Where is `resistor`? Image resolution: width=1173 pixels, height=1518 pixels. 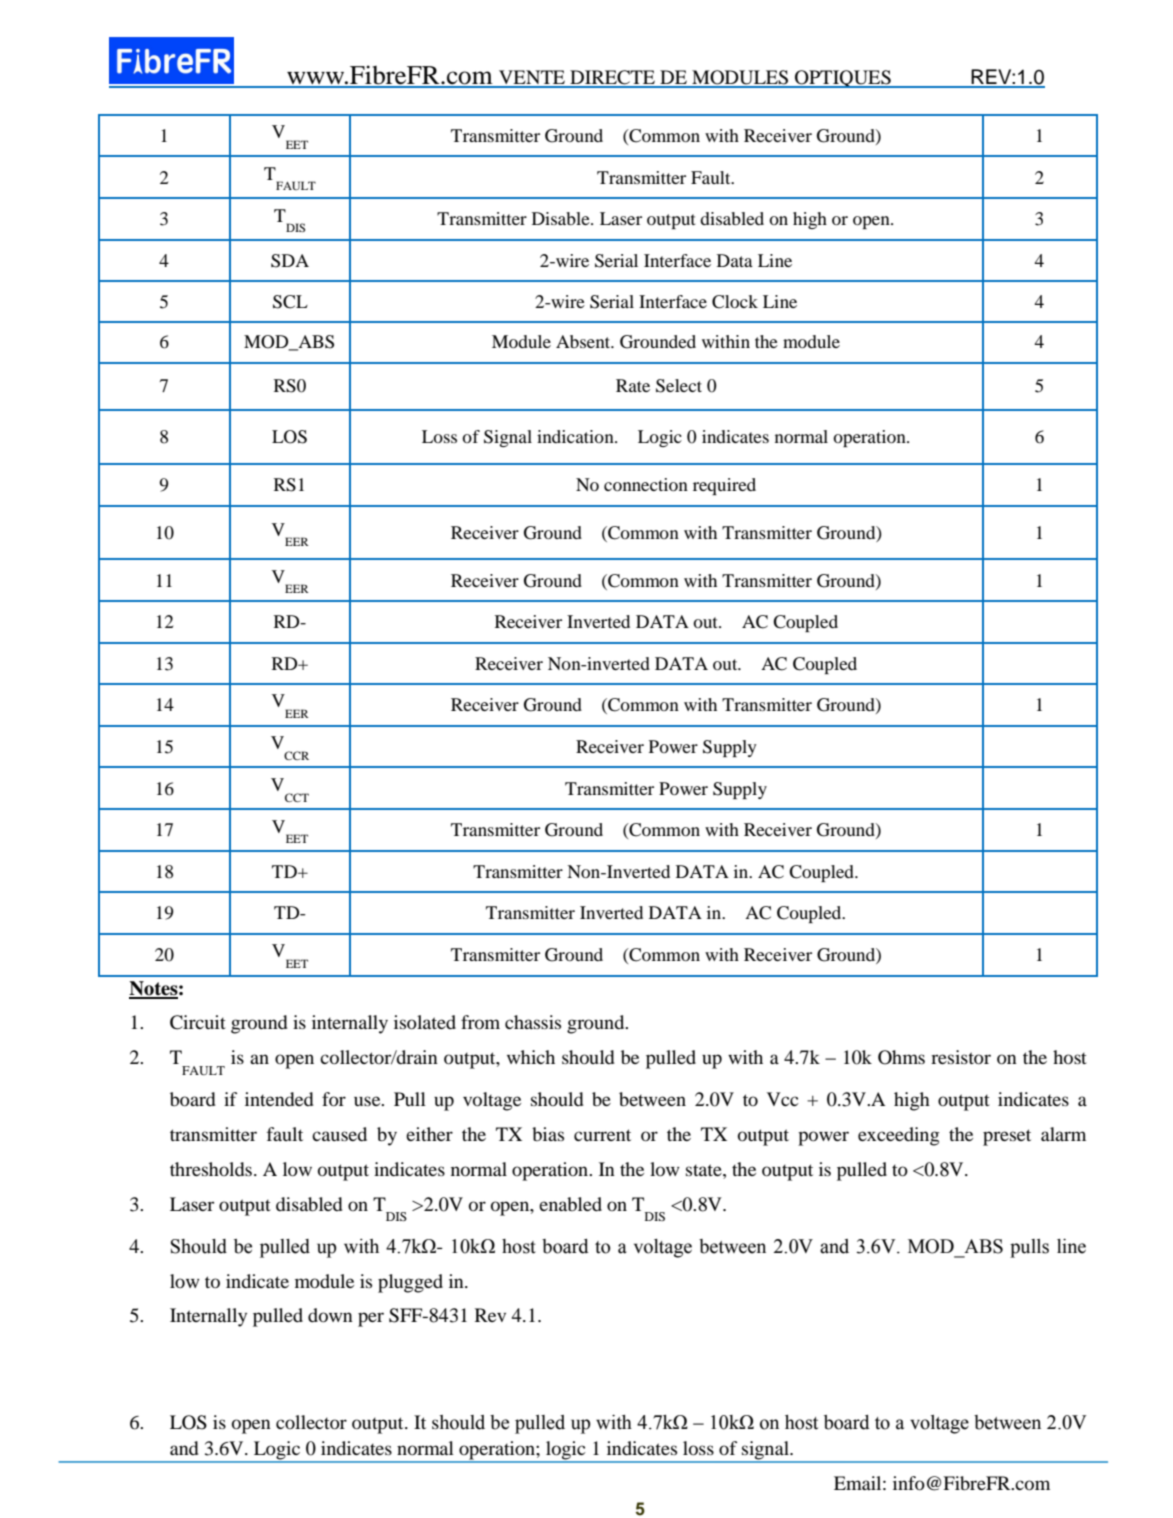 resistor is located at coordinates (961, 1057).
